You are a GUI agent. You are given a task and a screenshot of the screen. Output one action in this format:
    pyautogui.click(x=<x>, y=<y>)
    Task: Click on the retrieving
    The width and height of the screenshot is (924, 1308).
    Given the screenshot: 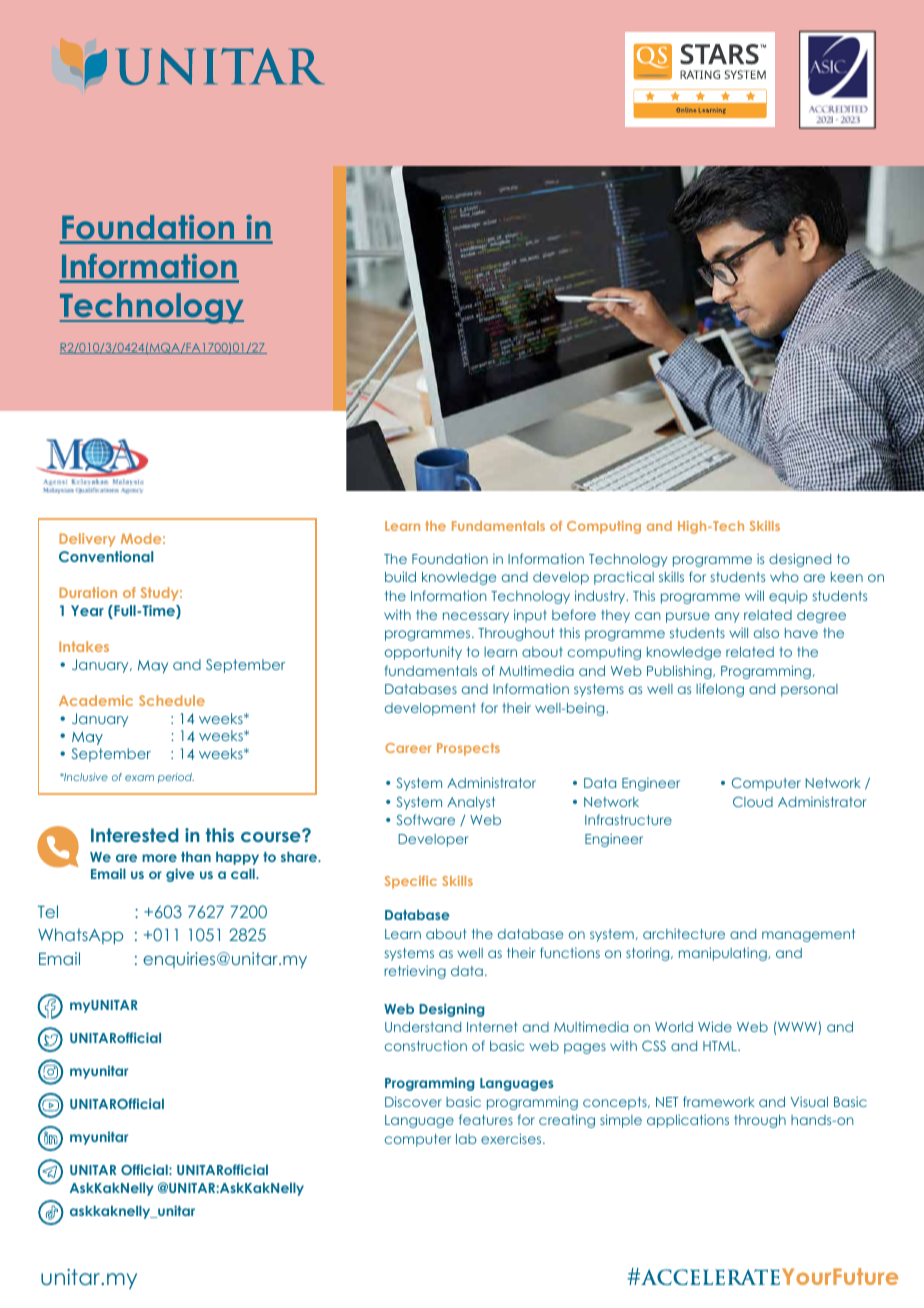 What is the action you would take?
    pyautogui.click(x=415, y=972)
